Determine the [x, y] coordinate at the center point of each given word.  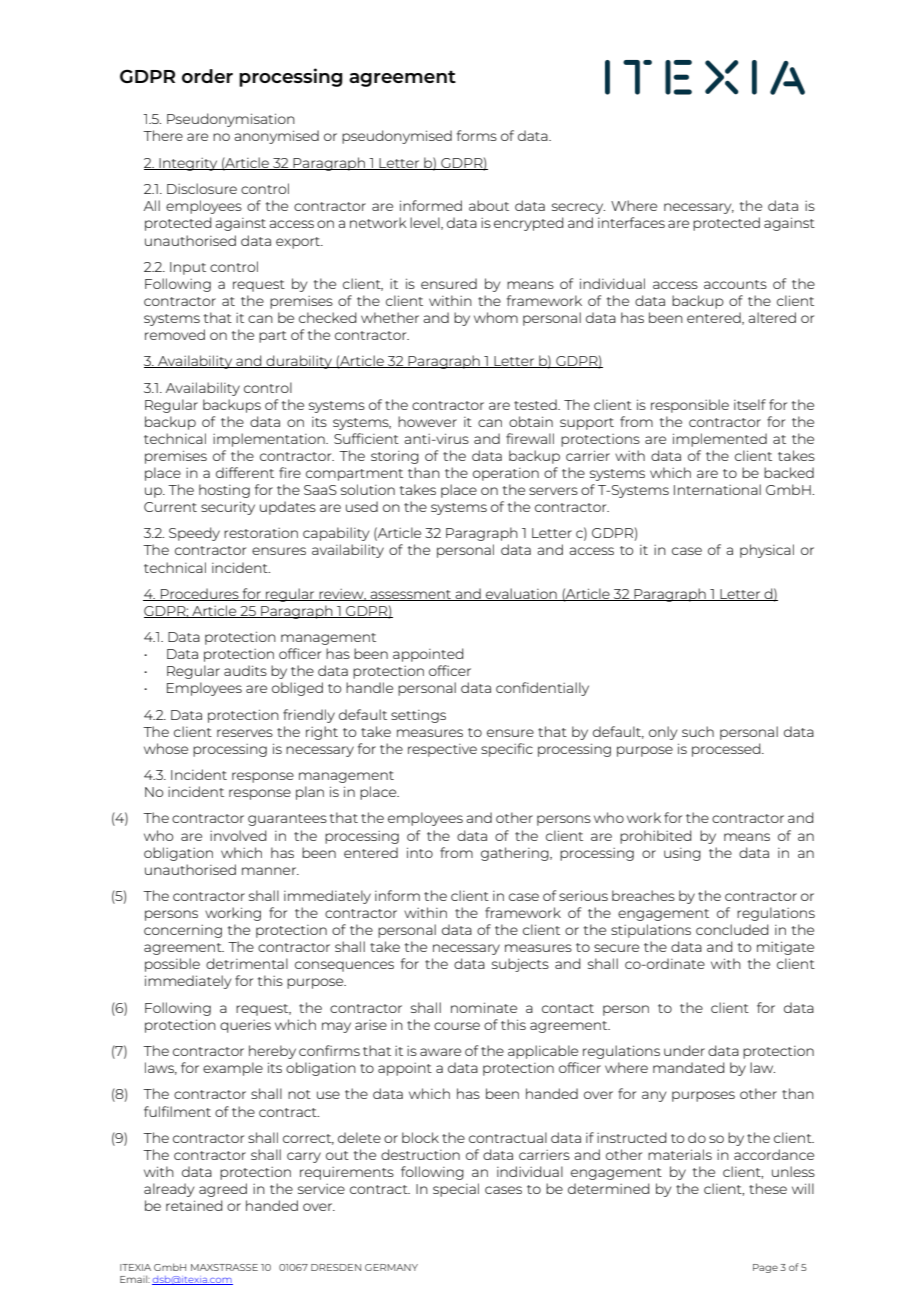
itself [750, 404]
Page [765, 1268]
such [698, 731]
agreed [223, 1190]
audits [245, 670]
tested [536, 404]
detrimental [247, 963]
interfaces [631, 222]
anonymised [276, 137]
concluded [732, 929]
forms [477, 135]
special [456, 1190]
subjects [520, 965]
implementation [270, 440]
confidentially [542, 689]
